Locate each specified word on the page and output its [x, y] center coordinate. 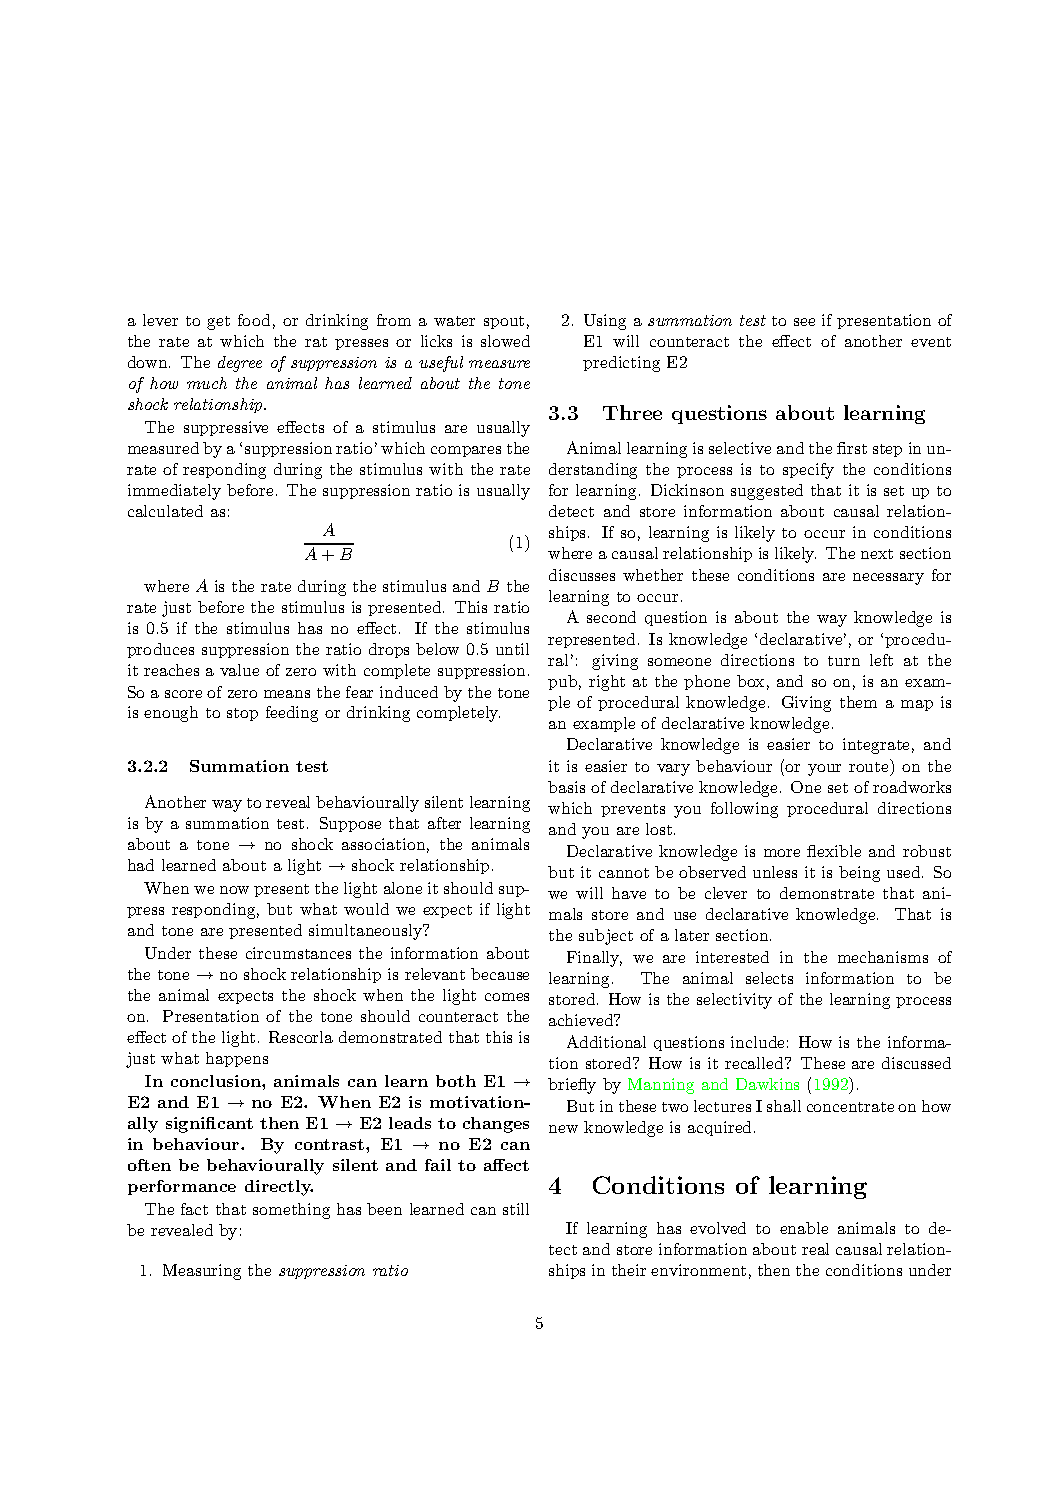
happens [237, 1059]
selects [769, 978]
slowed [505, 341]
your [824, 770]
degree [240, 364]
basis [566, 787]
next [877, 554]
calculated [165, 511]
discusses [582, 575]
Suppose [350, 824]
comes [507, 997]
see [804, 322]
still [516, 1209]
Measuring [202, 1272]
